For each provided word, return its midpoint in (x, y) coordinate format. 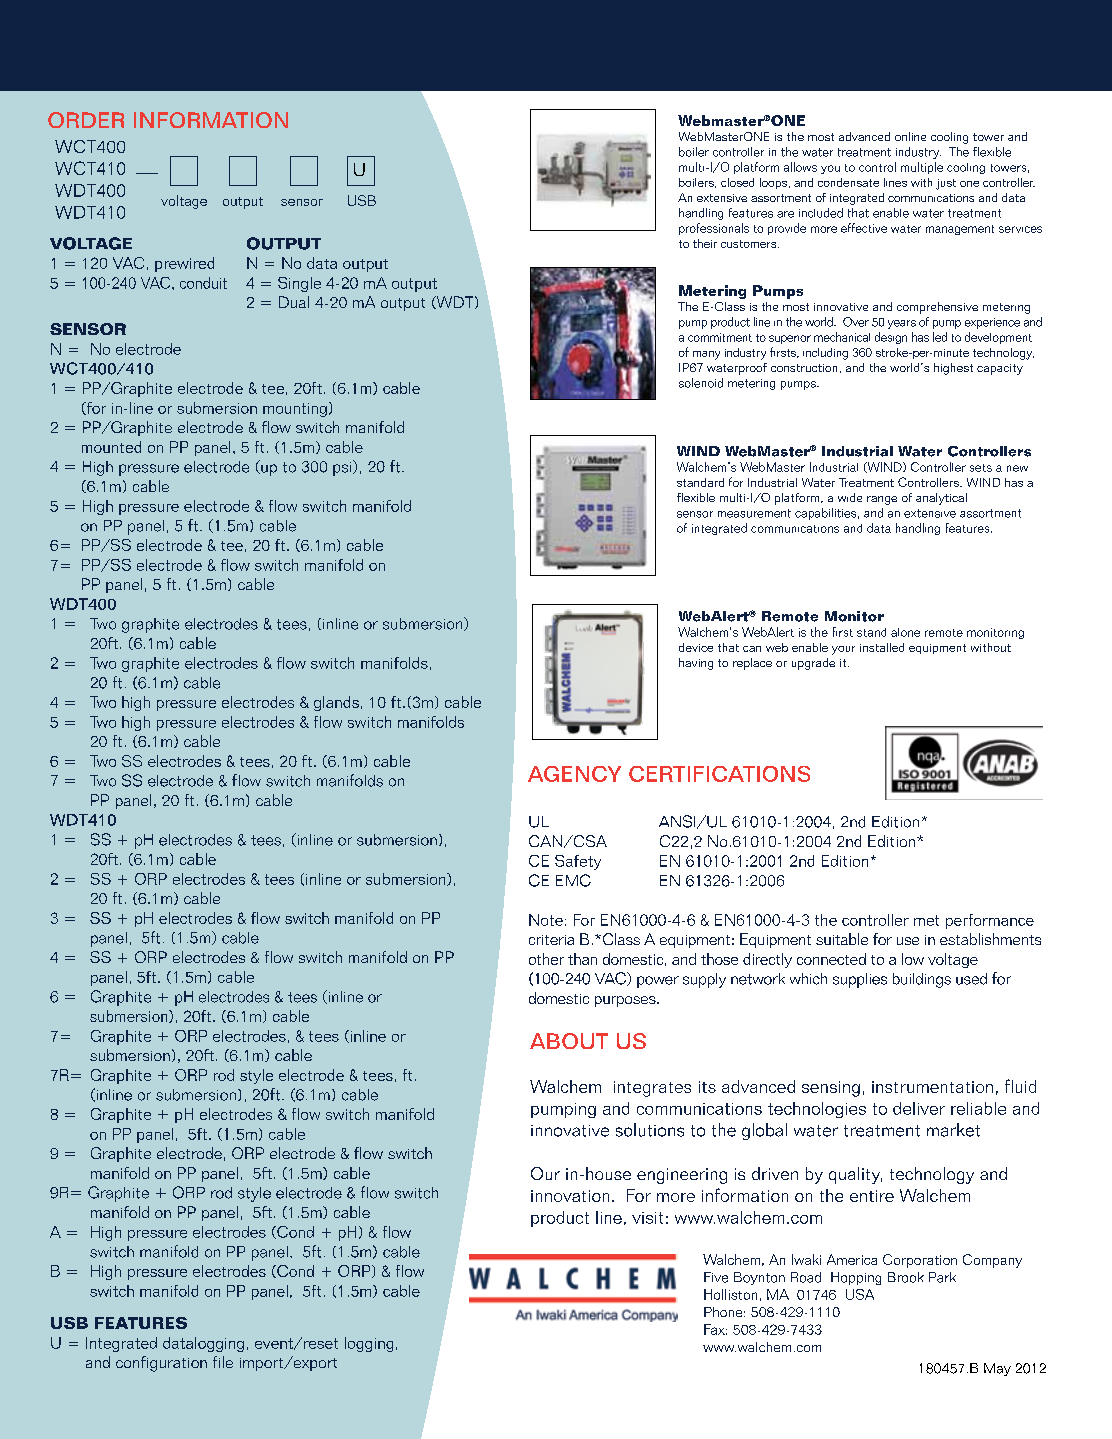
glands (336, 703)
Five (716, 1277)
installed (882, 647)
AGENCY (574, 774)
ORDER (86, 120)
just (946, 184)
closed (737, 182)
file (223, 1362)
